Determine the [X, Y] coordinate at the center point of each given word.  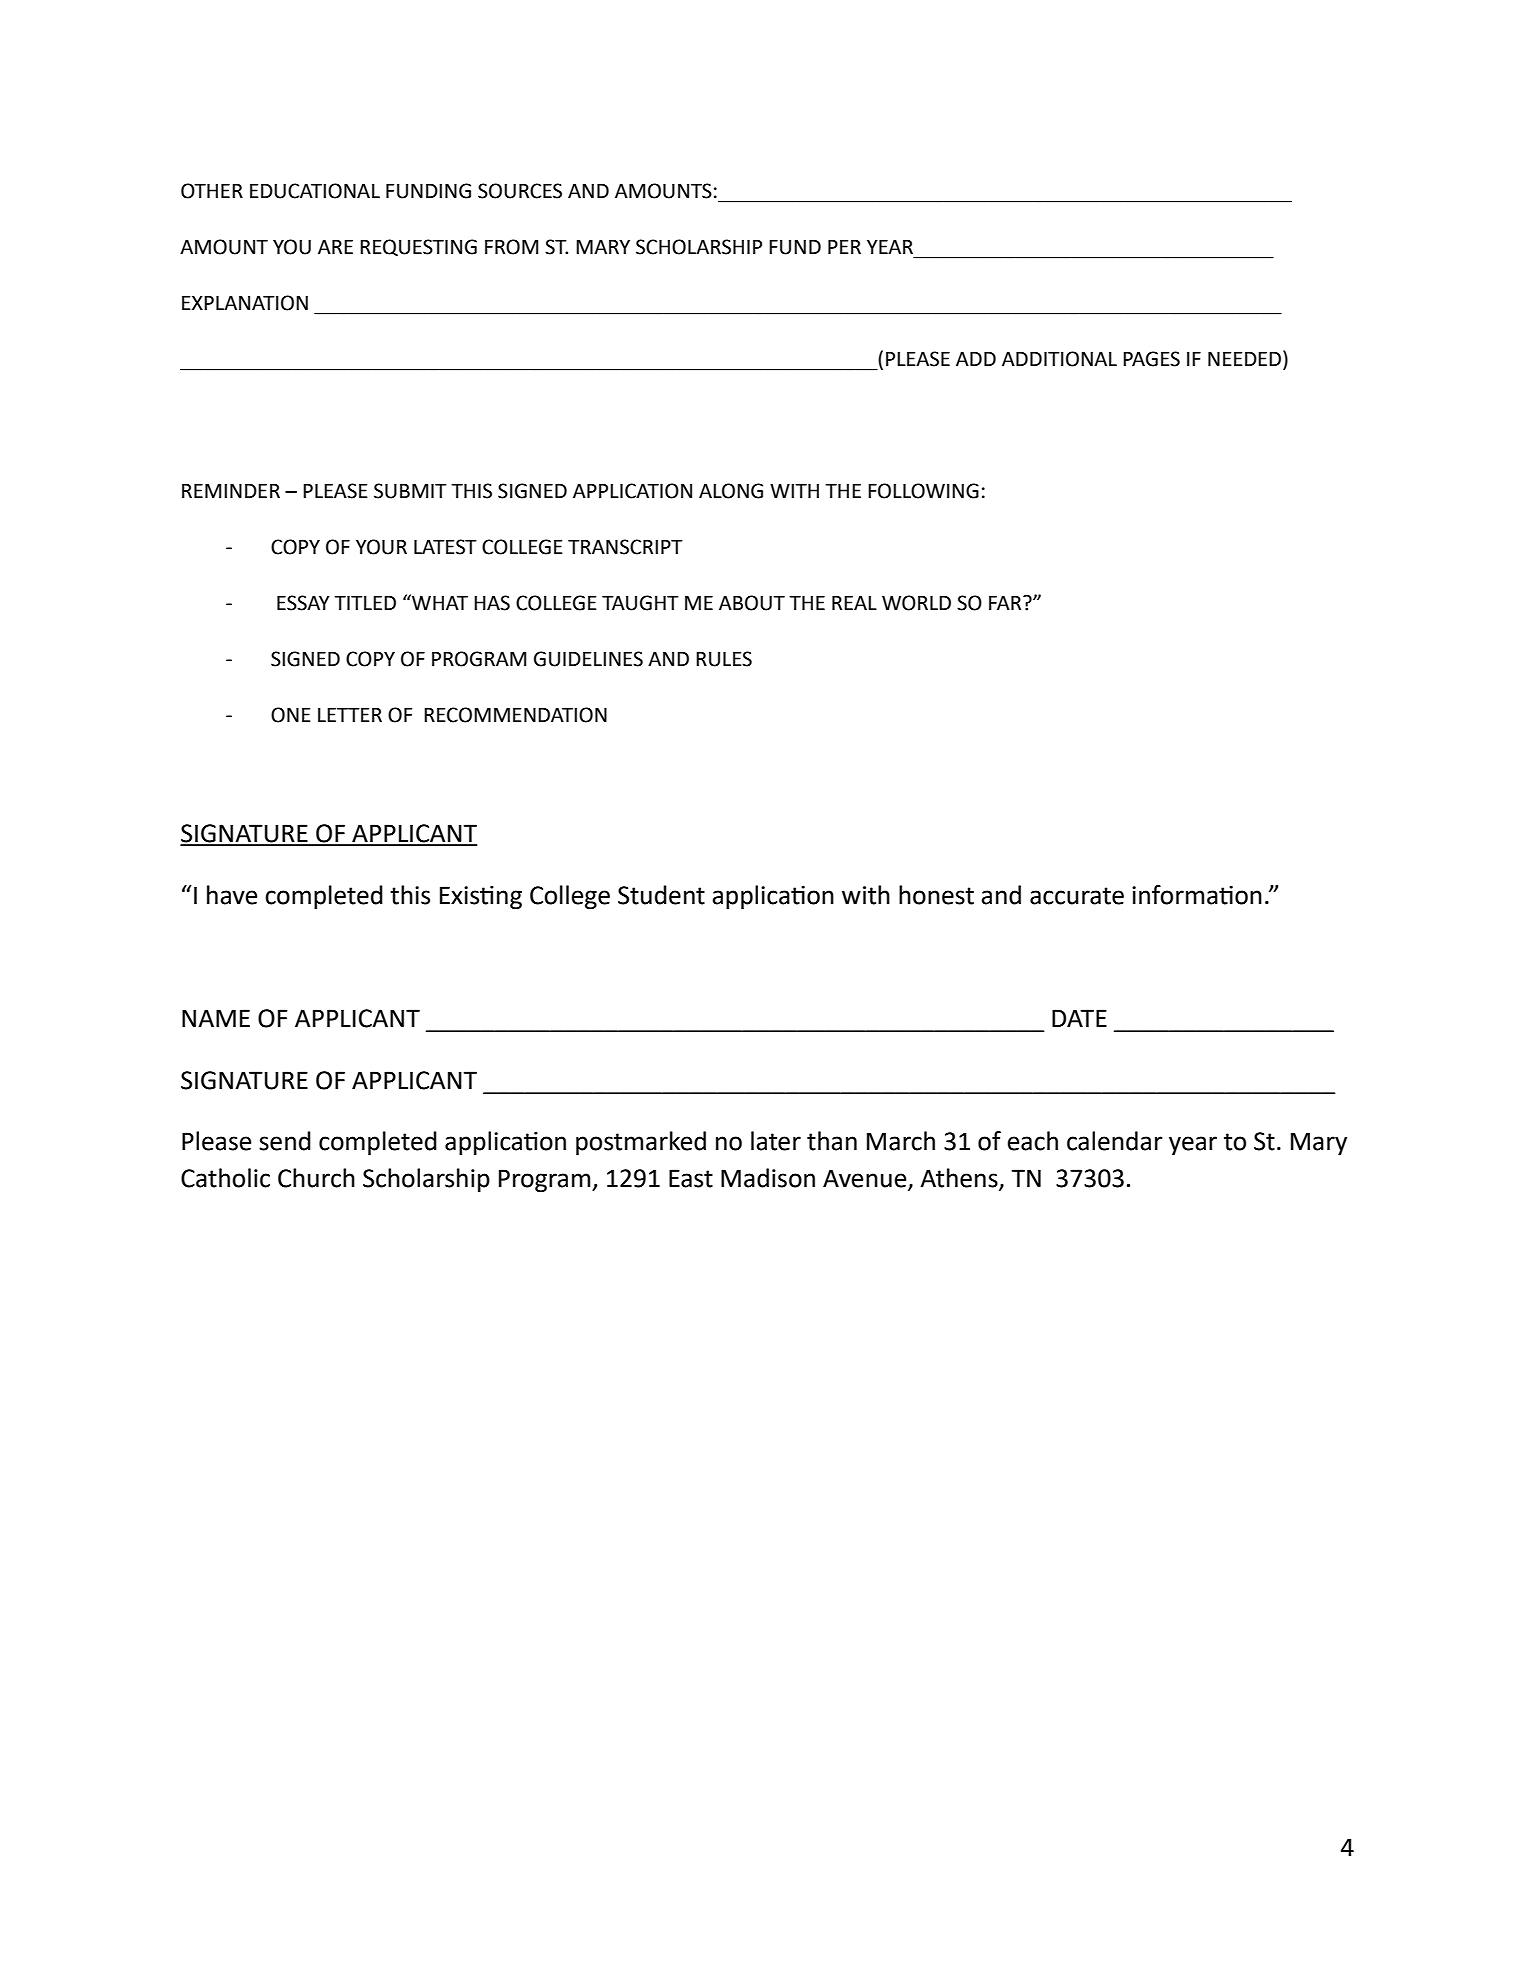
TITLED [365, 603]
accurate [1077, 896]
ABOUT [752, 603]
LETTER [350, 715]
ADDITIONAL [1059, 359]
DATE [1079, 1018]
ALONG [731, 491]
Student [661, 895]
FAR [1006, 603]
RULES [724, 659]
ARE [335, 247]
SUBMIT [410, 491]
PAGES [1151, 359]
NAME [216, 1018]
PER [844, 247]
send [285, 1141]
